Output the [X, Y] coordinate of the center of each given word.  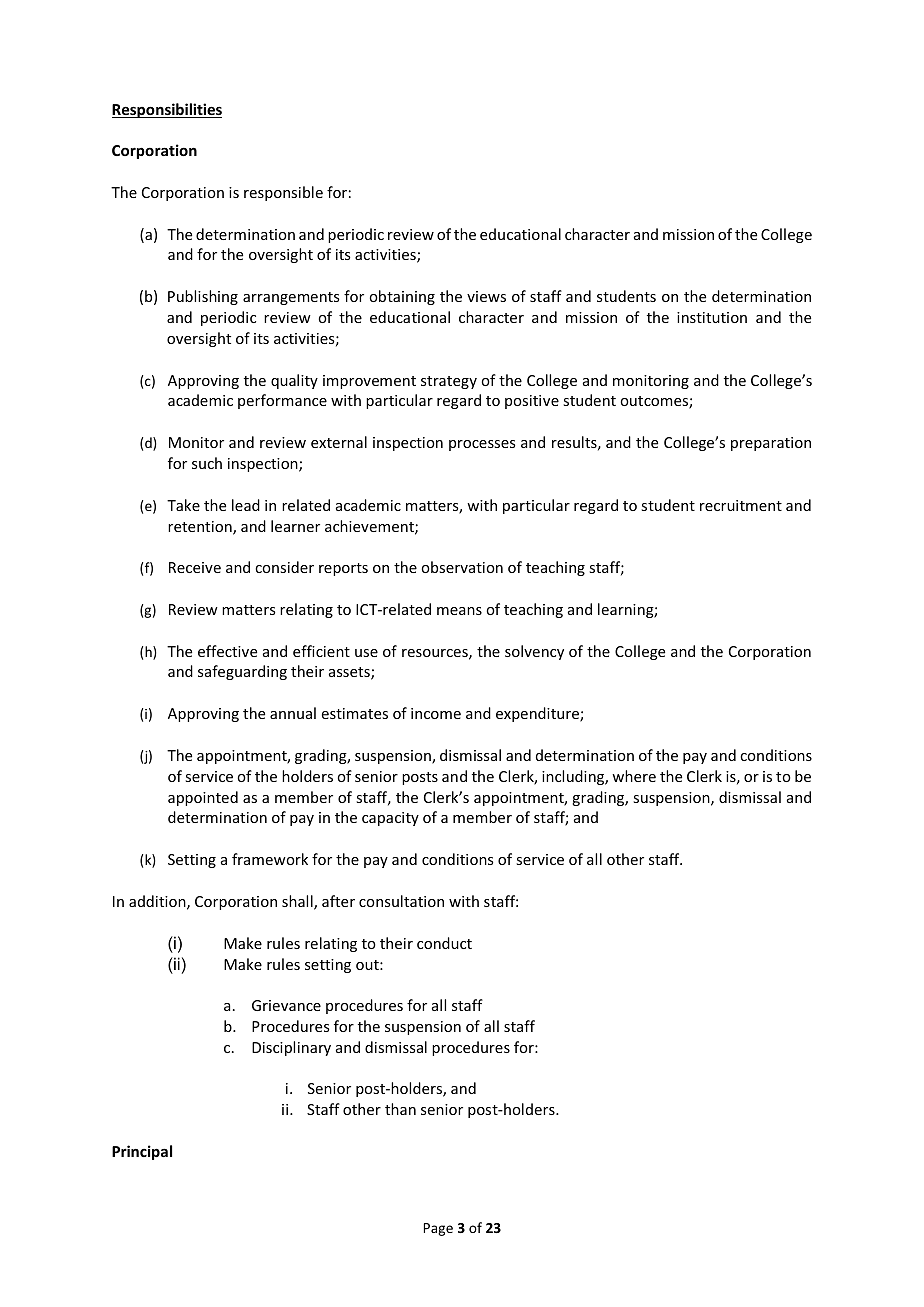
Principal [142, 1152]
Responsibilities [167, 110]
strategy [449, 382]
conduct [444, 943]
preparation [771, 444]
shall [298, 902]
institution [712, 317]
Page [438, 1229]
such [207, 463]
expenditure [538, 714]
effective [227, 651]
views [486, 296]
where [634, 776]
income [436, 713]
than [400, 1109]
